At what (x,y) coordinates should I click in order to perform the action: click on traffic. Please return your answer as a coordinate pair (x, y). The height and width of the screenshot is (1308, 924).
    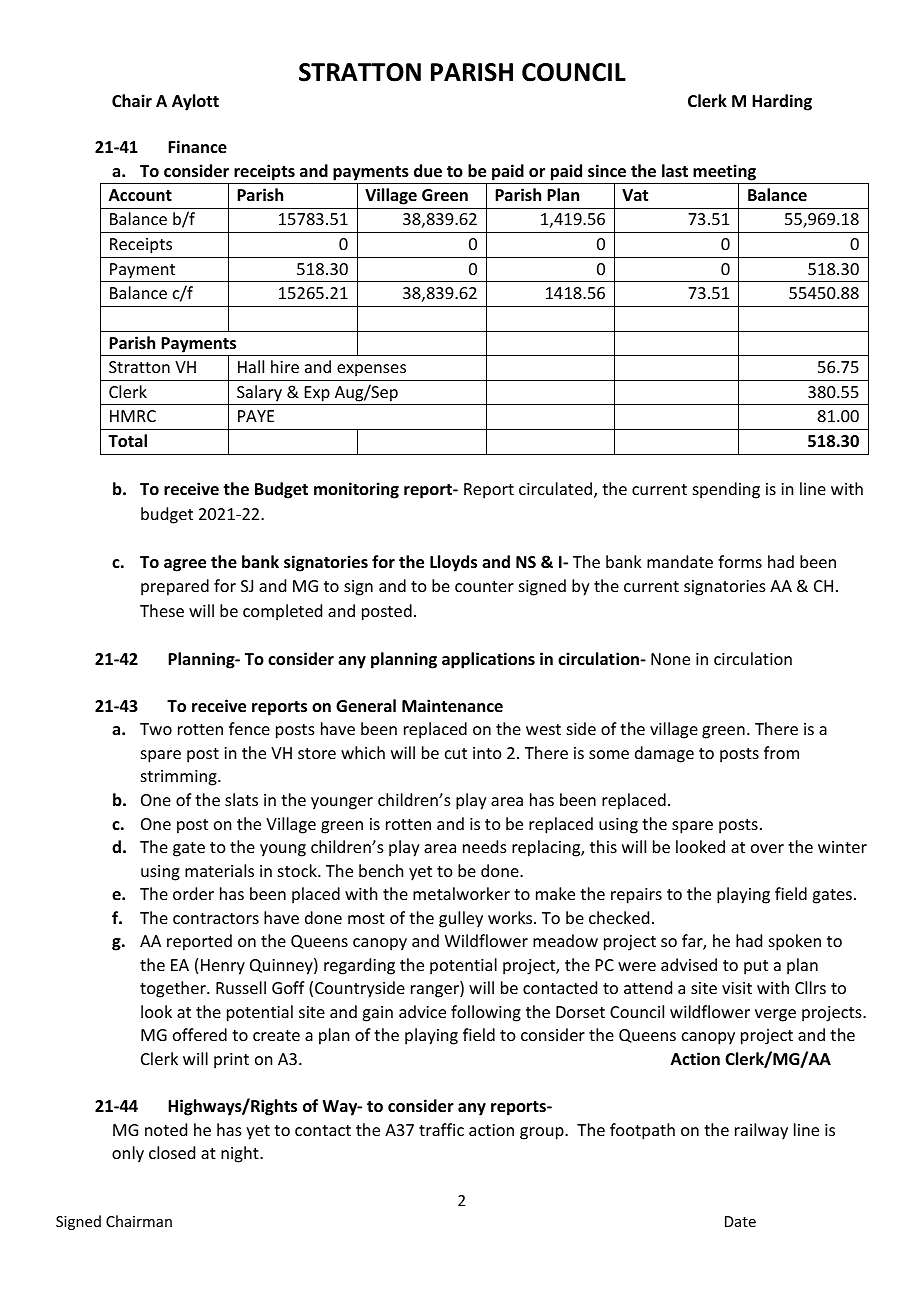
    Looking at the image, I should click on (441, 1129).
